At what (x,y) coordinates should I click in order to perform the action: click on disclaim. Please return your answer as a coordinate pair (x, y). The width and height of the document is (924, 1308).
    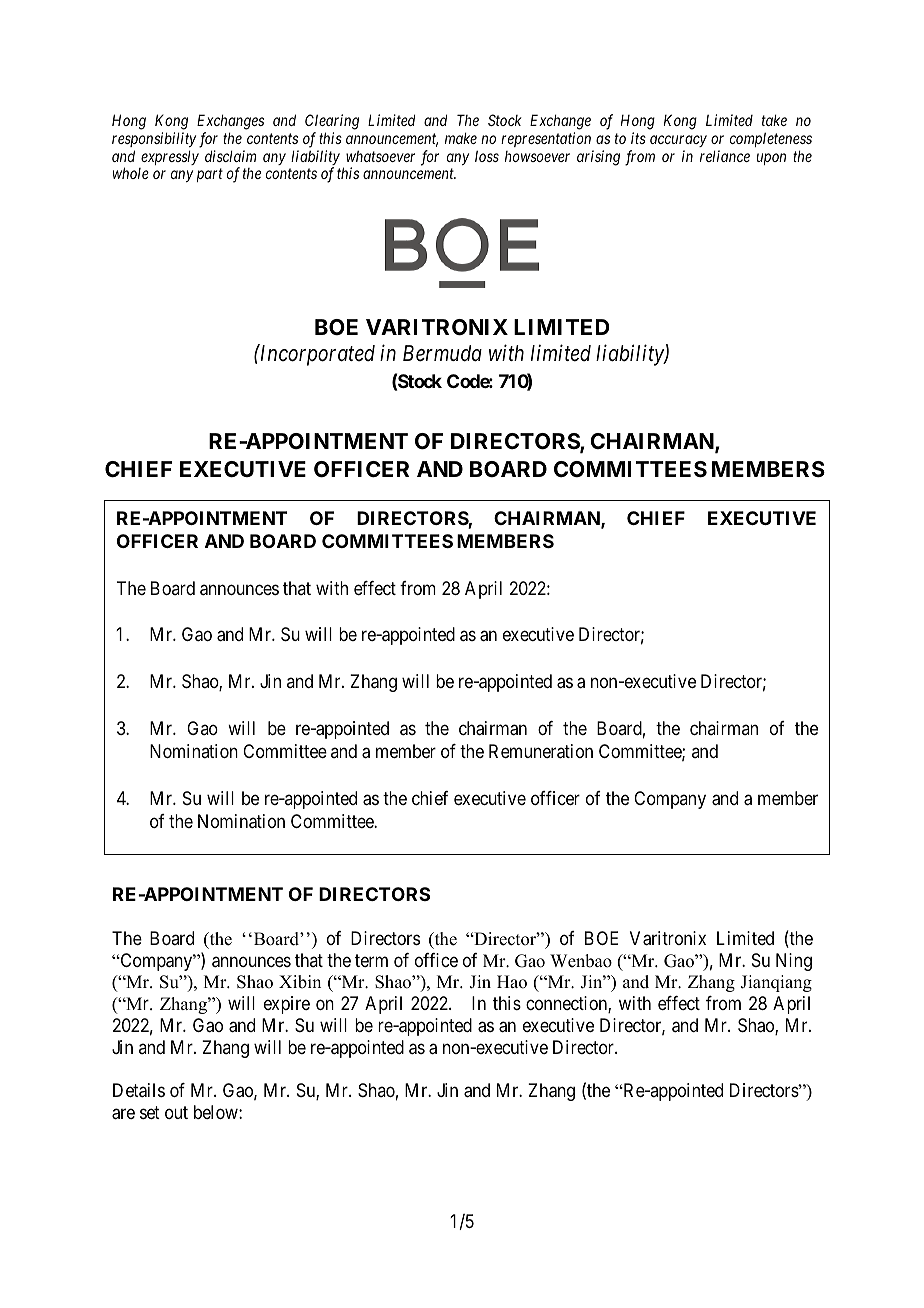
    Looking at the image, I should click on (230, 156).
